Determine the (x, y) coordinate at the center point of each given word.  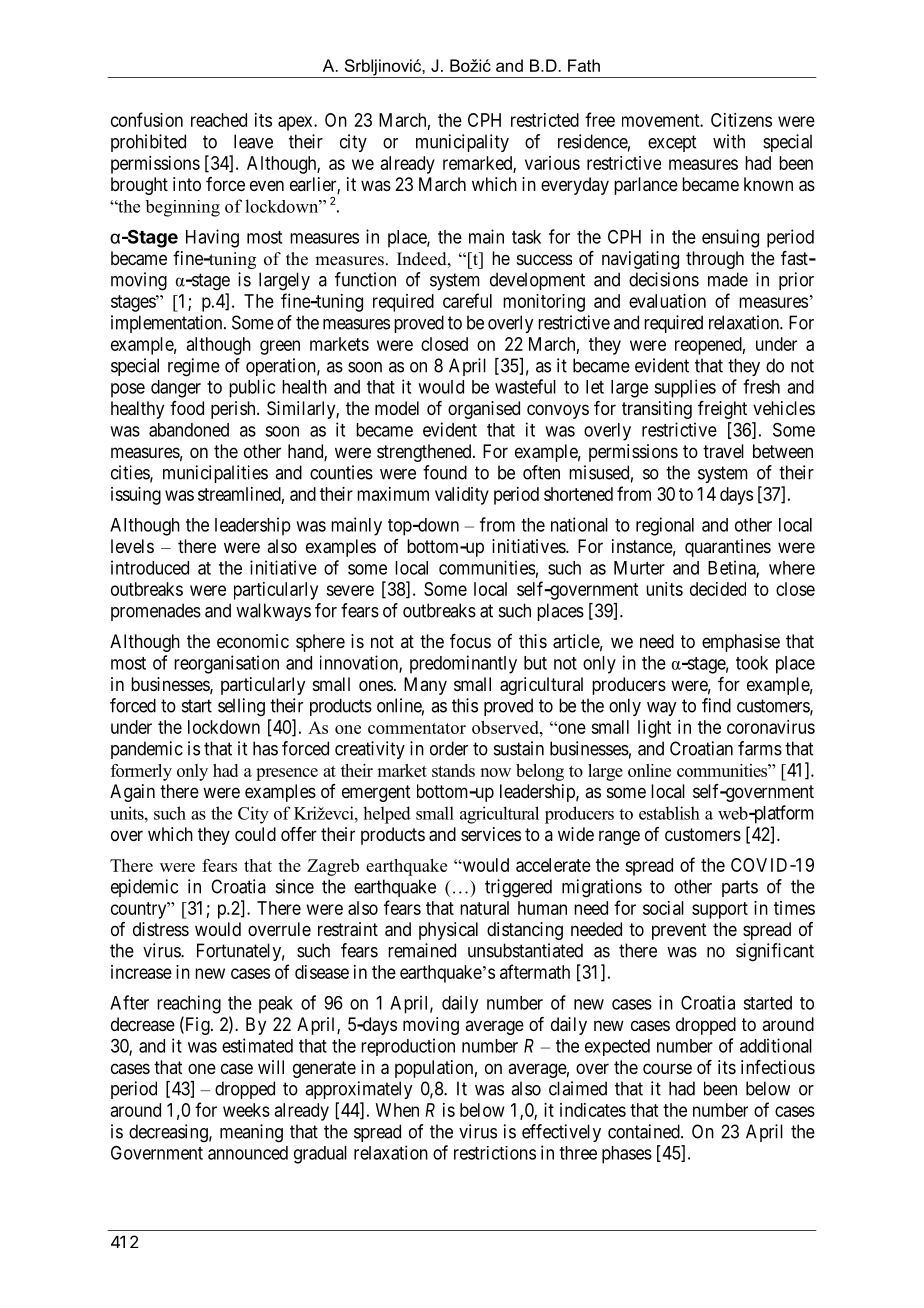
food (187, 408)
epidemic (144, 888)
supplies (685, 388)
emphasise (741, 643)
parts (740, 888)
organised (484, 410)
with (729, 141)
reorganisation (226, 664)
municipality (462, 143)
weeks (246, 1110)
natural (484, 908)
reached (219, 120)
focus (470, 641)
